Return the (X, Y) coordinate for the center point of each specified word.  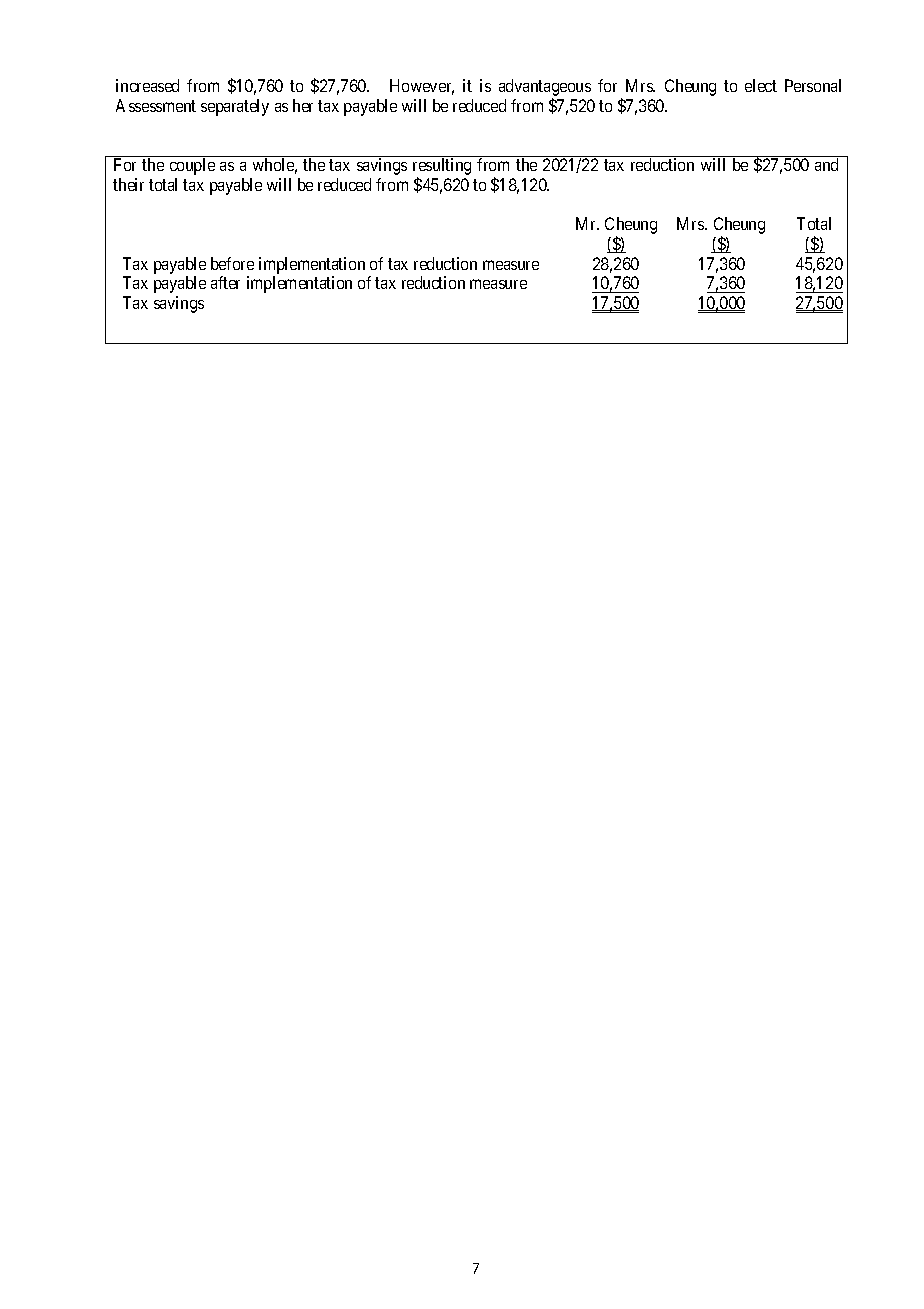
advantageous (545, 89)
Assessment (156, 105)
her (303, 105)
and (826, 164)
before (232, 263)
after (225, 282)
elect (761, 85)
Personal (813, 85)
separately (235, 107)
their (128, 184)
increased (147, 85)
